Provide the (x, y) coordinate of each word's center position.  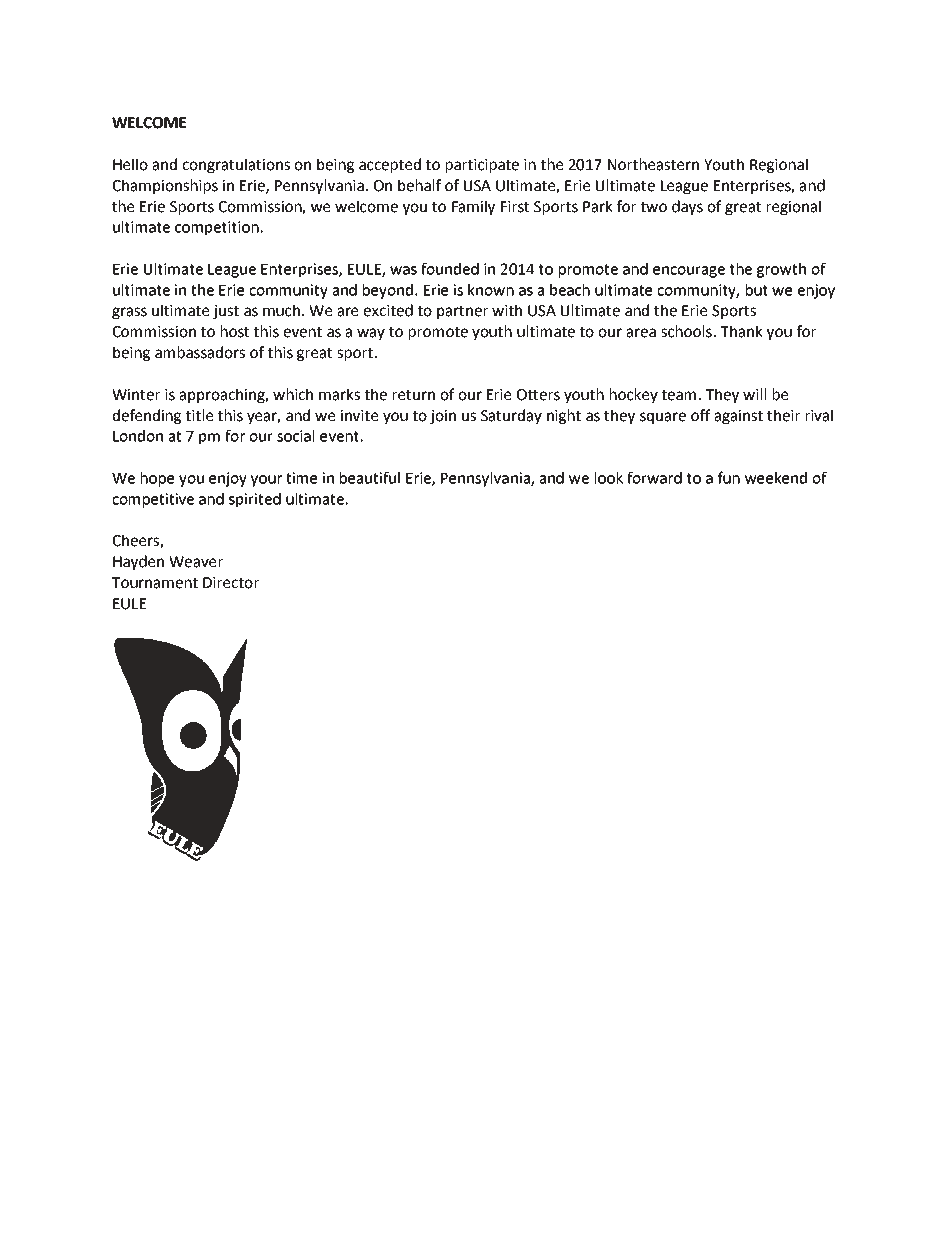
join (443, 417)
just (226, 312)
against (739, 417)
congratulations (236, 165)
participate (482, 166)
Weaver (196, 562)
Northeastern (653, 164)
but (757, 290)
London (138, 436)
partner (462, 312)
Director (231, 583)
